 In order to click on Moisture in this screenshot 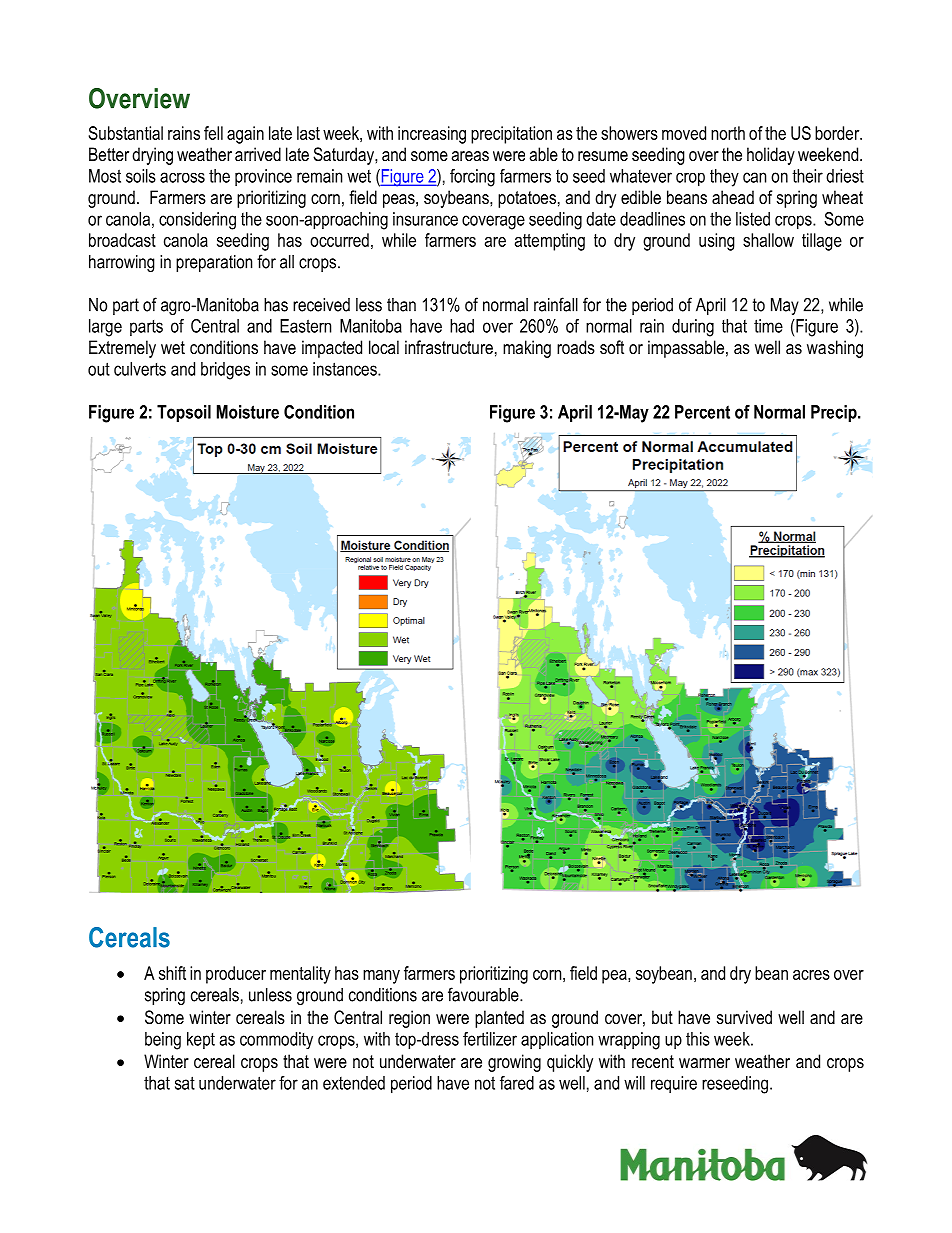, I will do `click(248, 412)`.
